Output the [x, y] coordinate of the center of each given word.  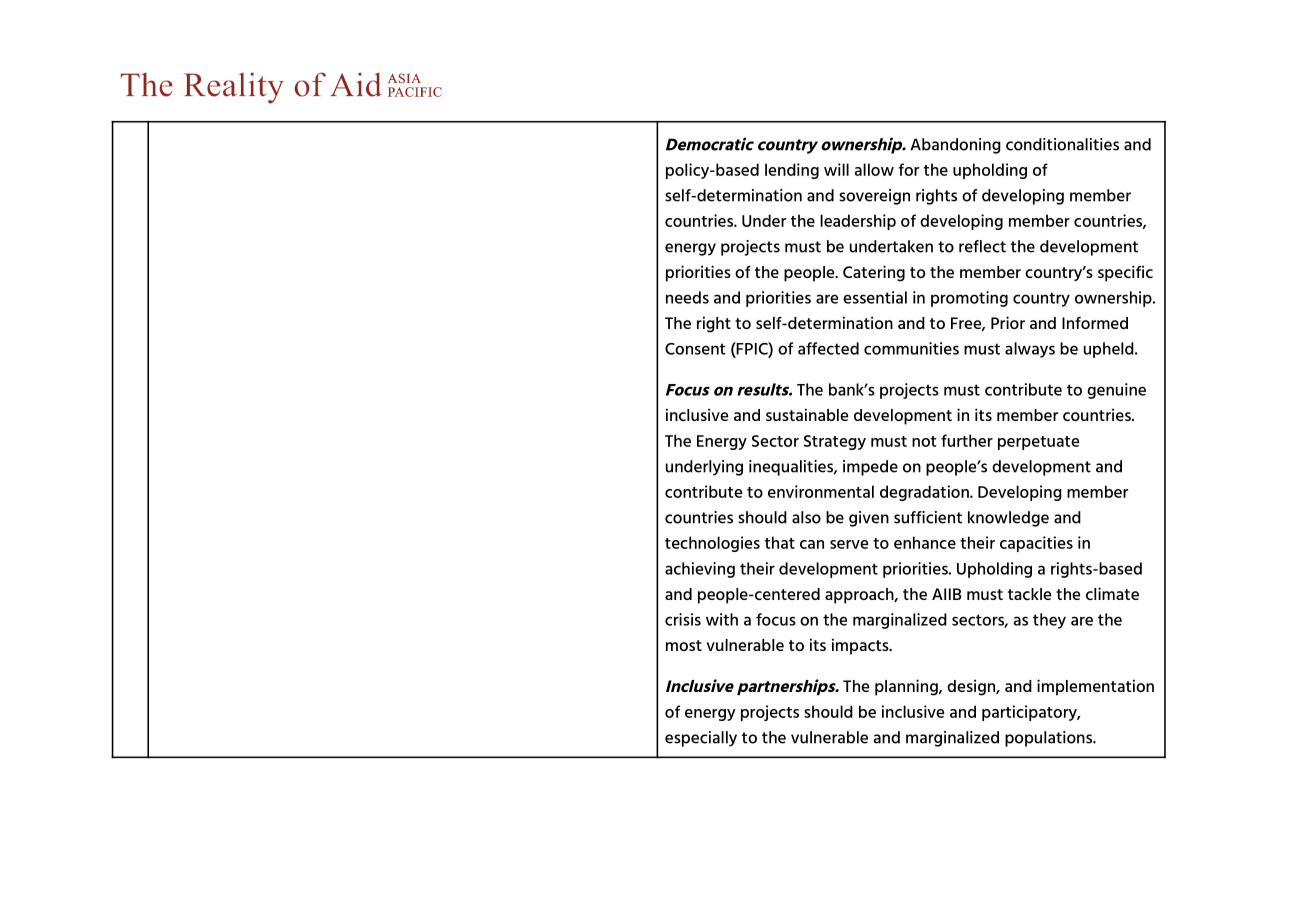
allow [874, 169]
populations [1050, 739]
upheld [1110, 350]
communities [911, 348]
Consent [695, 349]
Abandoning [955, 146]
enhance [925, 542]
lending [792, 171]
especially [701, 739]
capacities [1036, 544]
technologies [712, 544]
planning [907, 687]
